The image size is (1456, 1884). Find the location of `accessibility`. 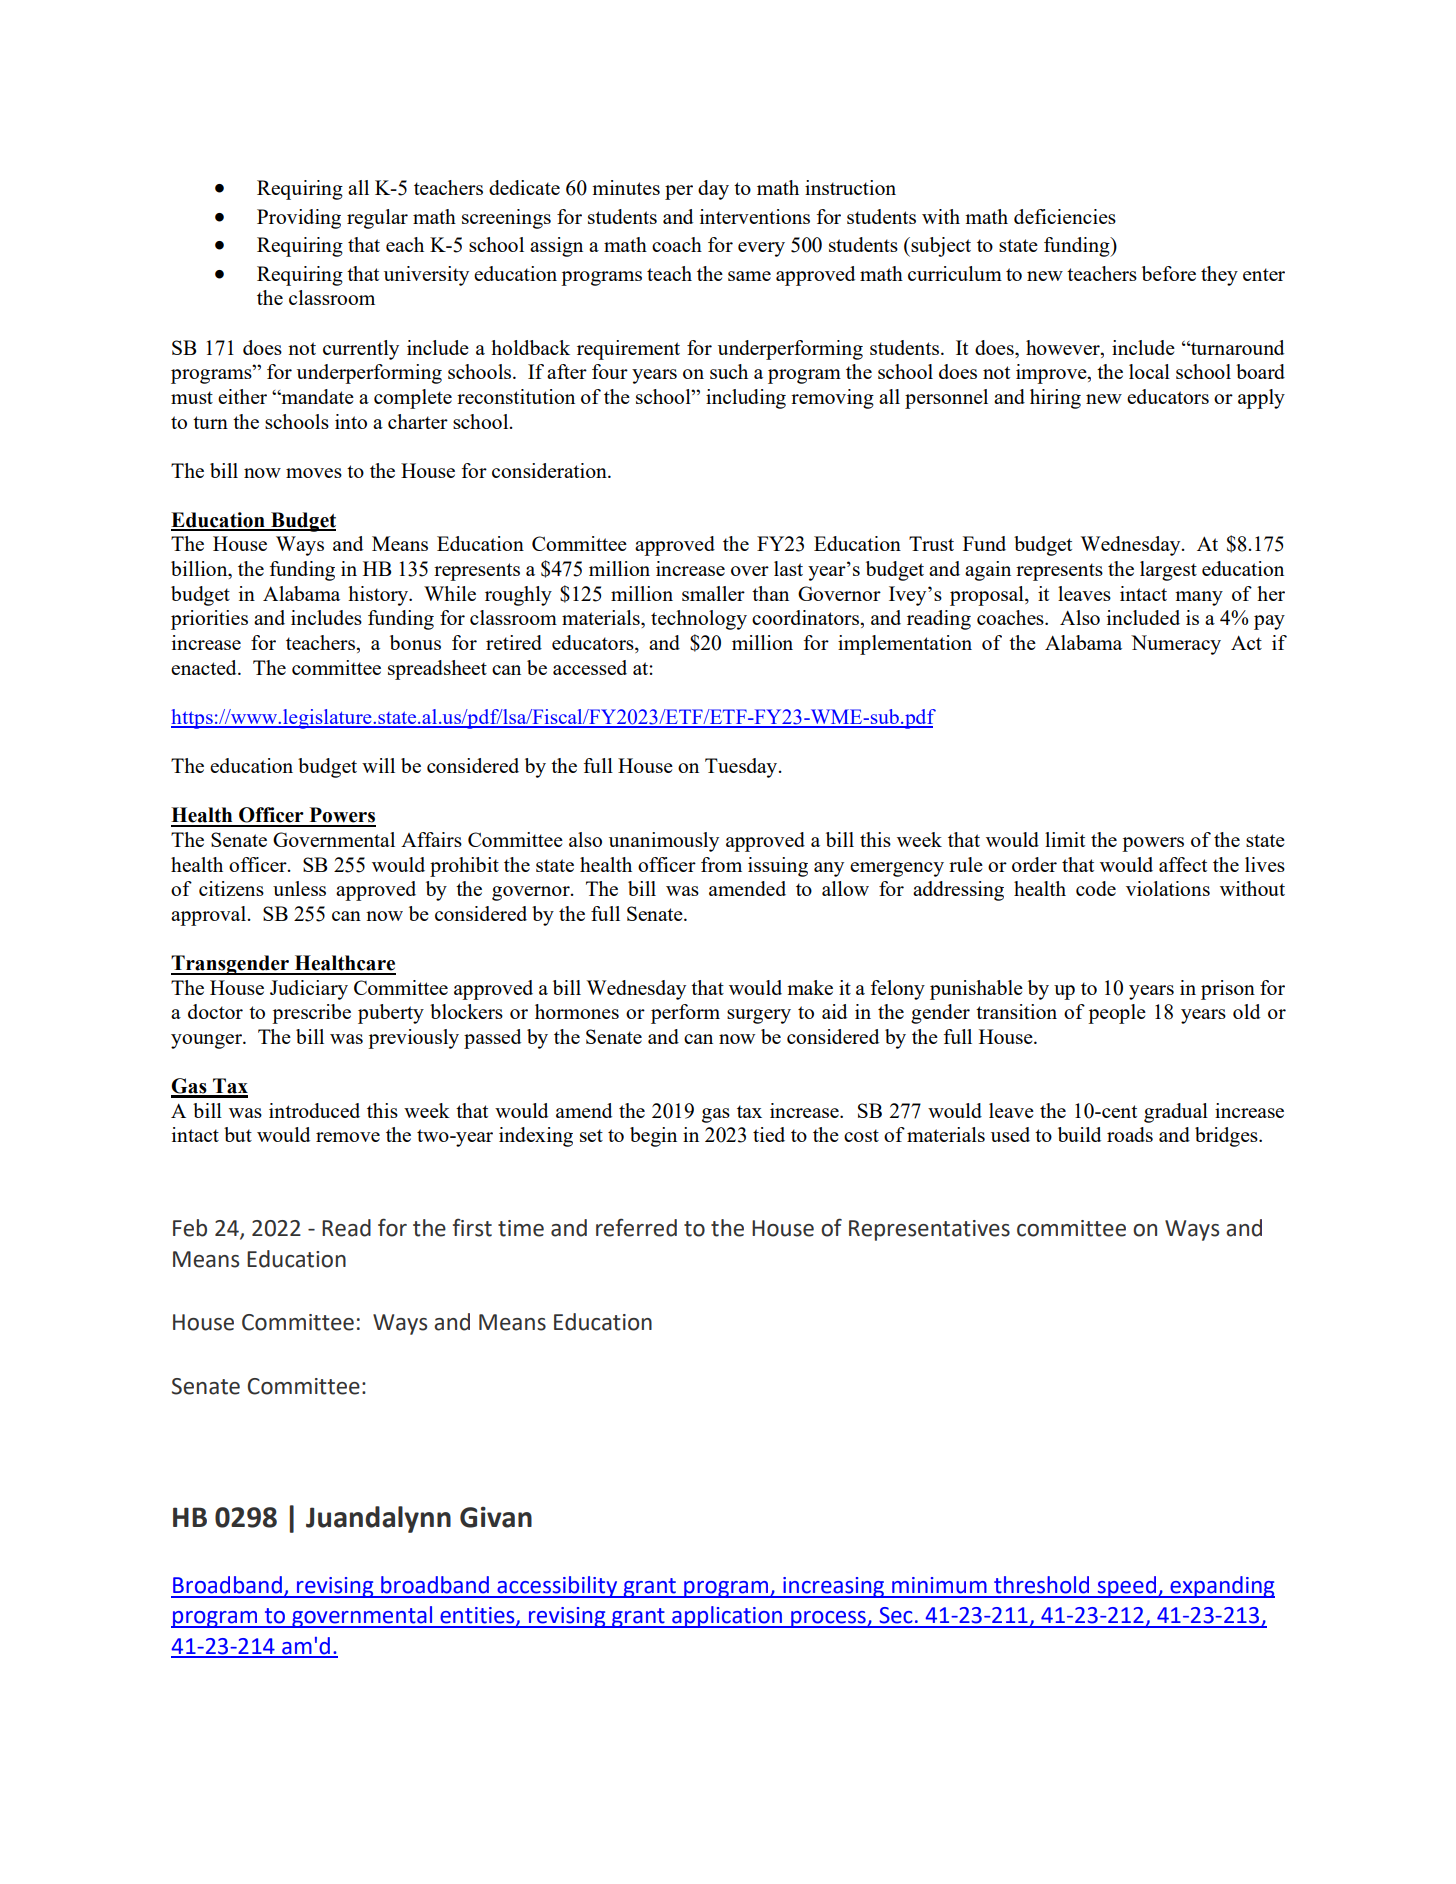

accessibility is located at coordinates (557, 1587).
